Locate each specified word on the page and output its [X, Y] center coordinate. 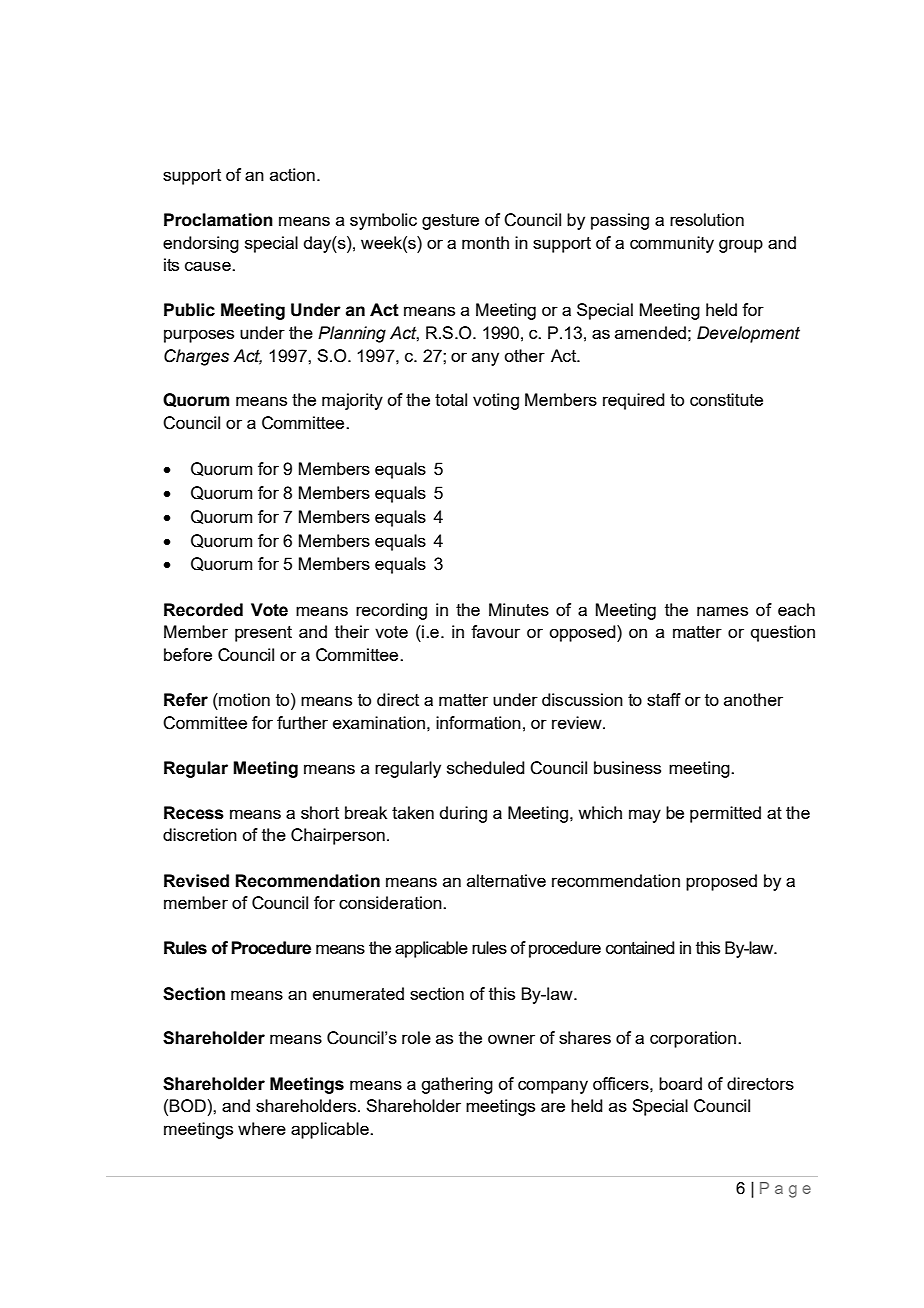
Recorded [203, 610]
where [262, 1128]
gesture [450, 222]
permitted [725, 814]
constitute [726, 399]
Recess [194, 813]
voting [496, 401]
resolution [707, 219]
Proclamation [218, 220]
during [463, 814]
